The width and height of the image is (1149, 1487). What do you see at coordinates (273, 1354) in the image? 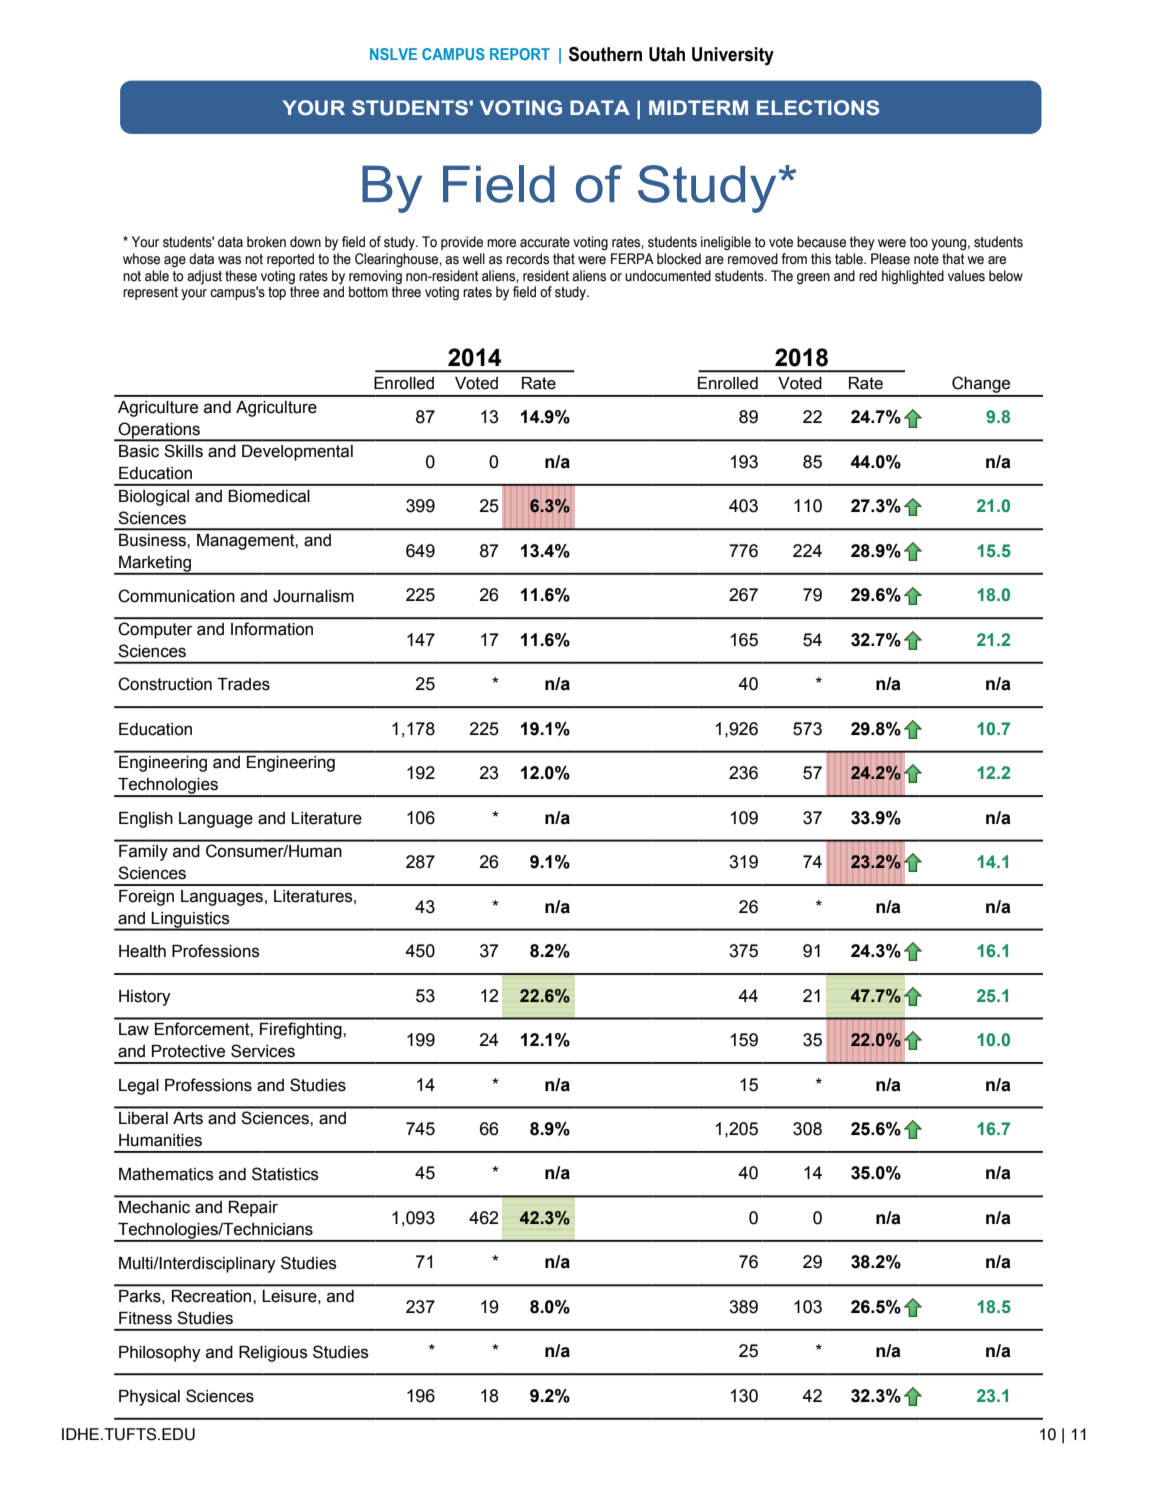
I see `Religious` at bounding box center [273, 1354].
